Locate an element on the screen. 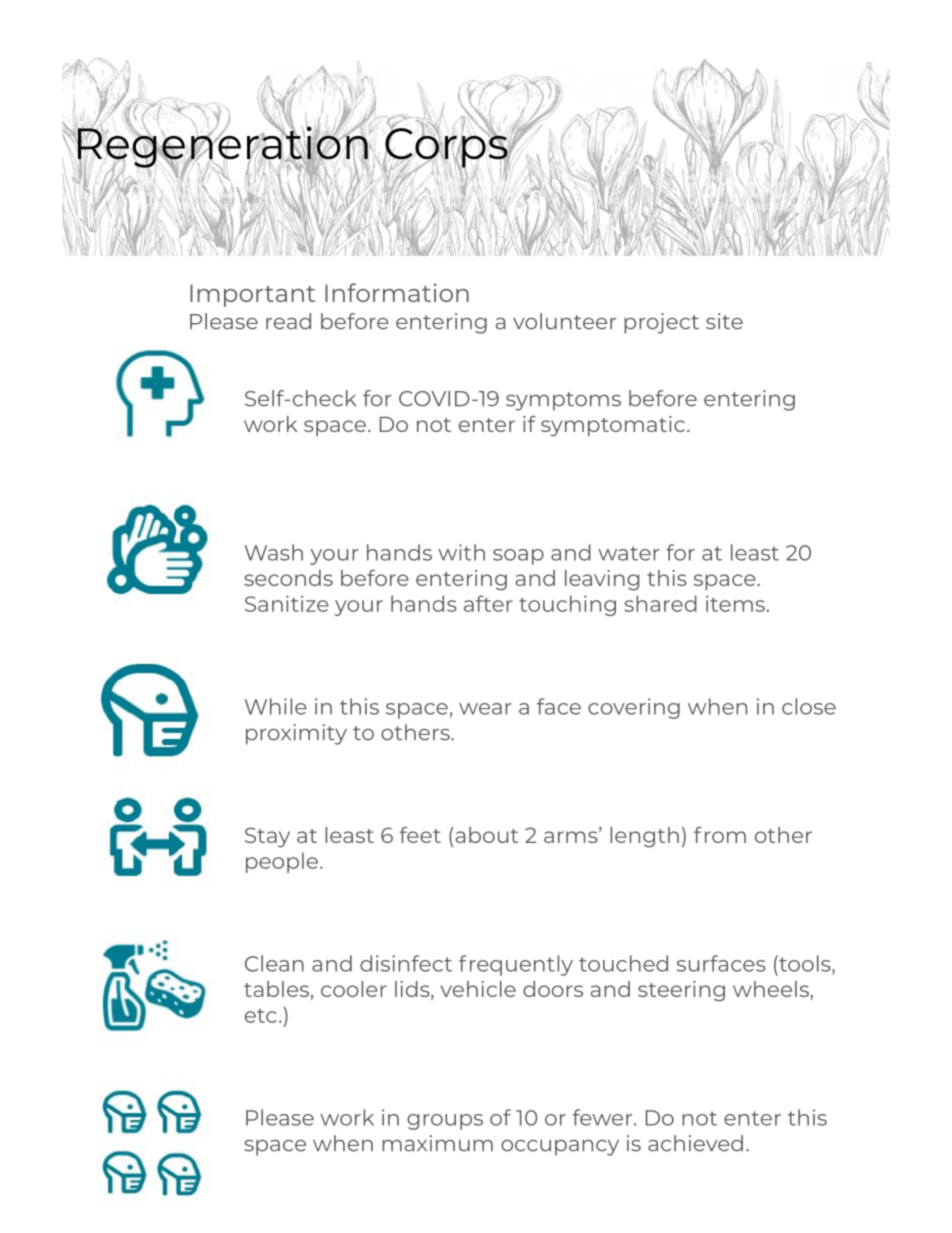  occupancy is located at coordinates (560, 1148).
